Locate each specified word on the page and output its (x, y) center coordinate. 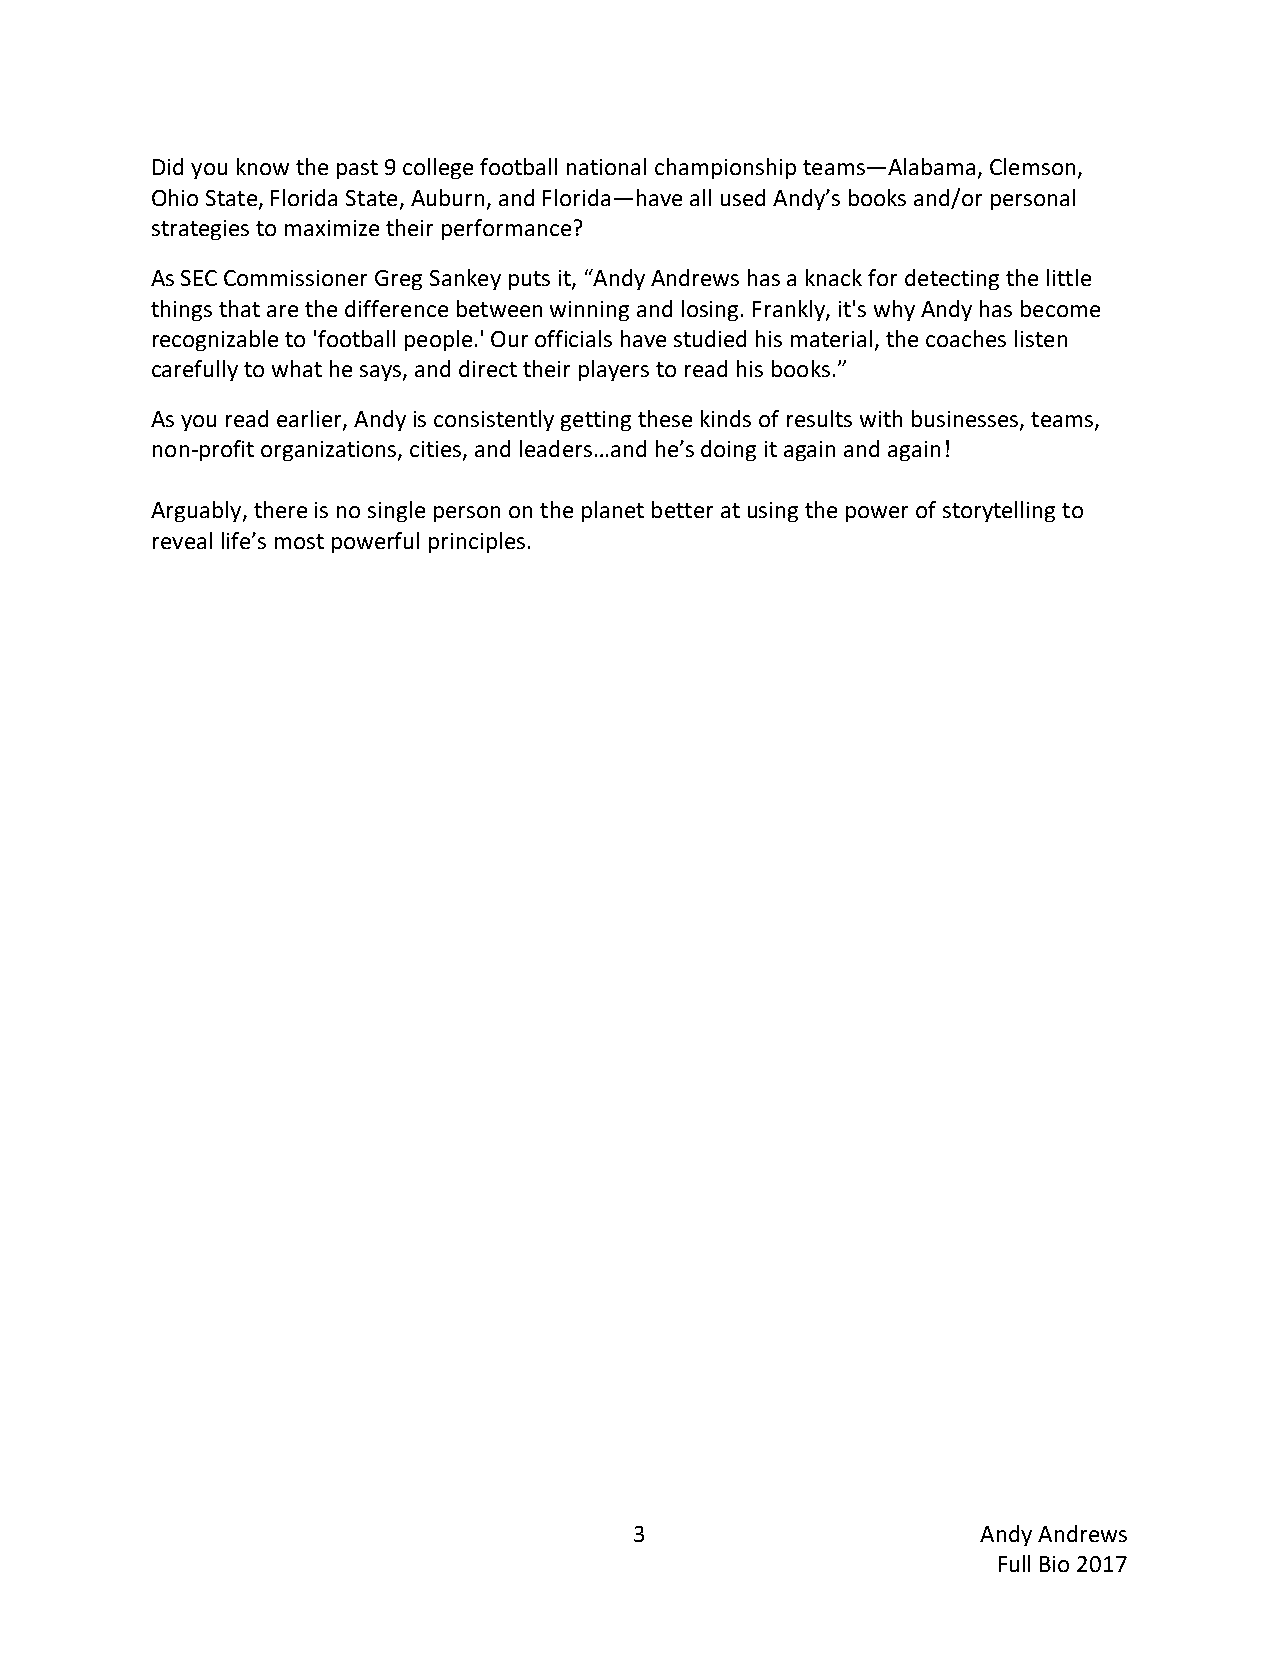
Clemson (1032, 166)
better (682, 509)
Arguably (197, 511)
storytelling (999, 511)
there (280, 509)
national (606, 166)
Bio (1054, 1564)
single (396, 511)
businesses (966, 419)
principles (477, 542)
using (773, 512)
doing (728, 450)
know (263, 166)
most (299, 541)
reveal (182, 540)
